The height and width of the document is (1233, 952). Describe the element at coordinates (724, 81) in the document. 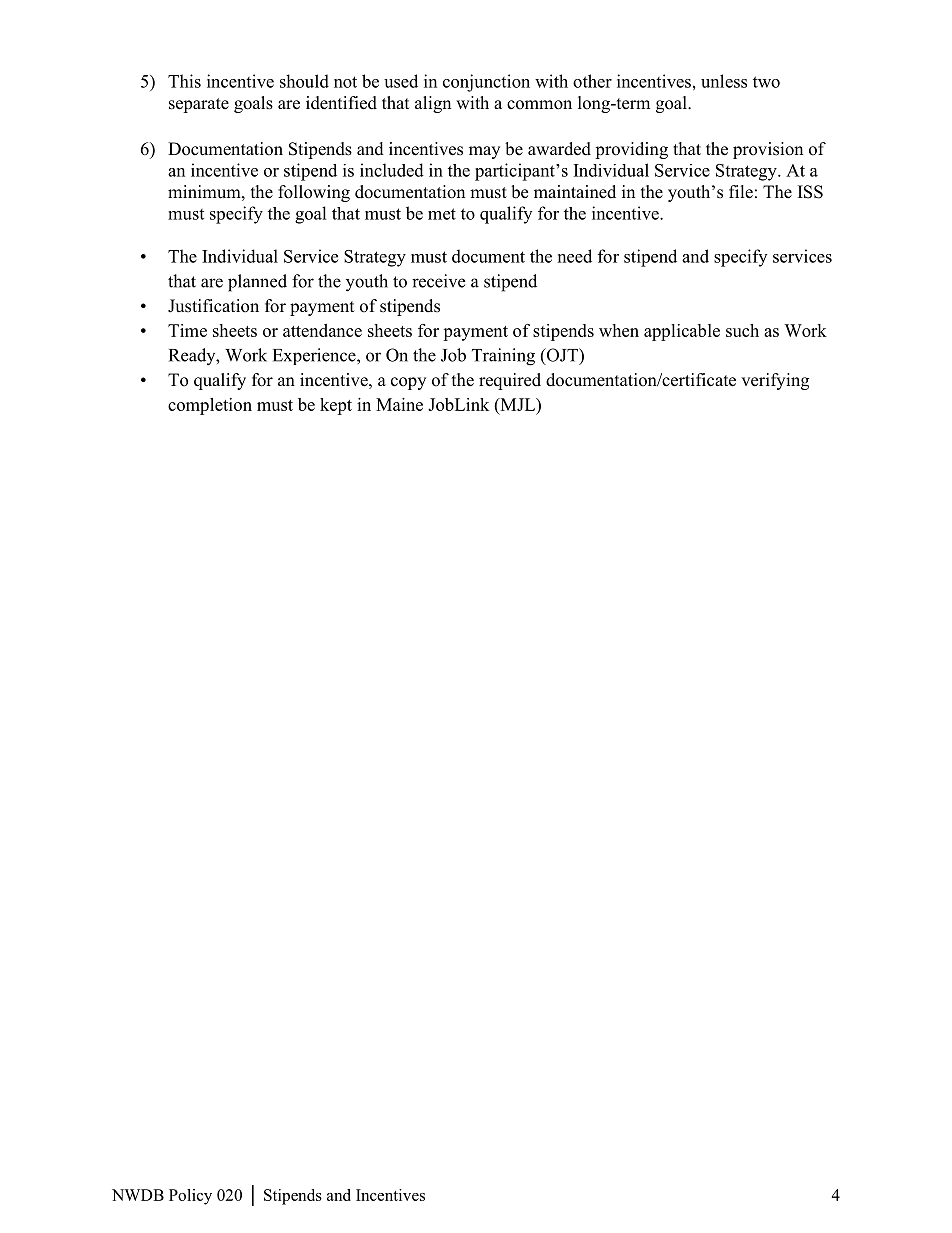

I see `unless` at that location.
